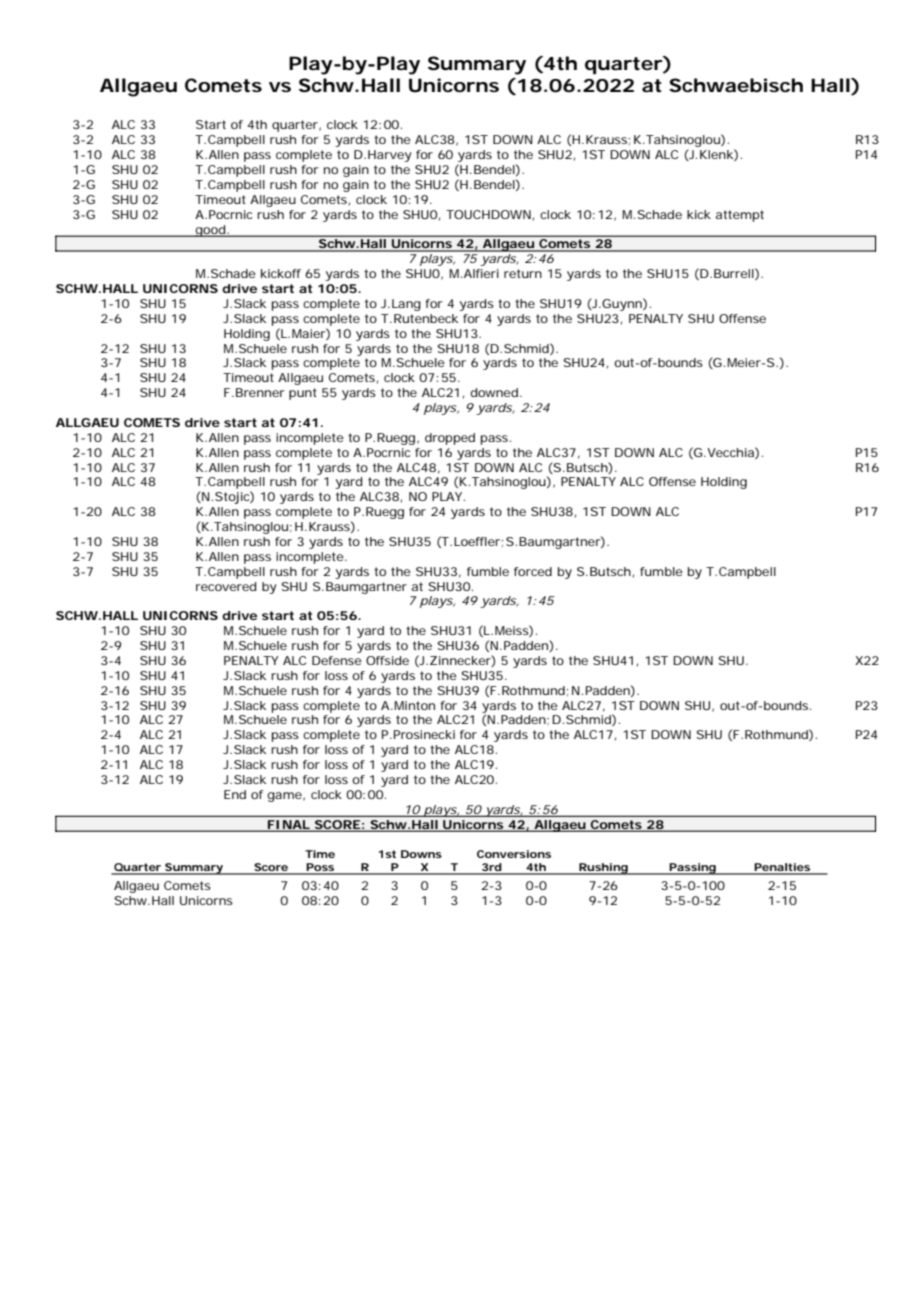 The image size is (924, 1308). Describe the element at coordinates (782, 868) in the screenshot. I see `Penalties` at that location.
